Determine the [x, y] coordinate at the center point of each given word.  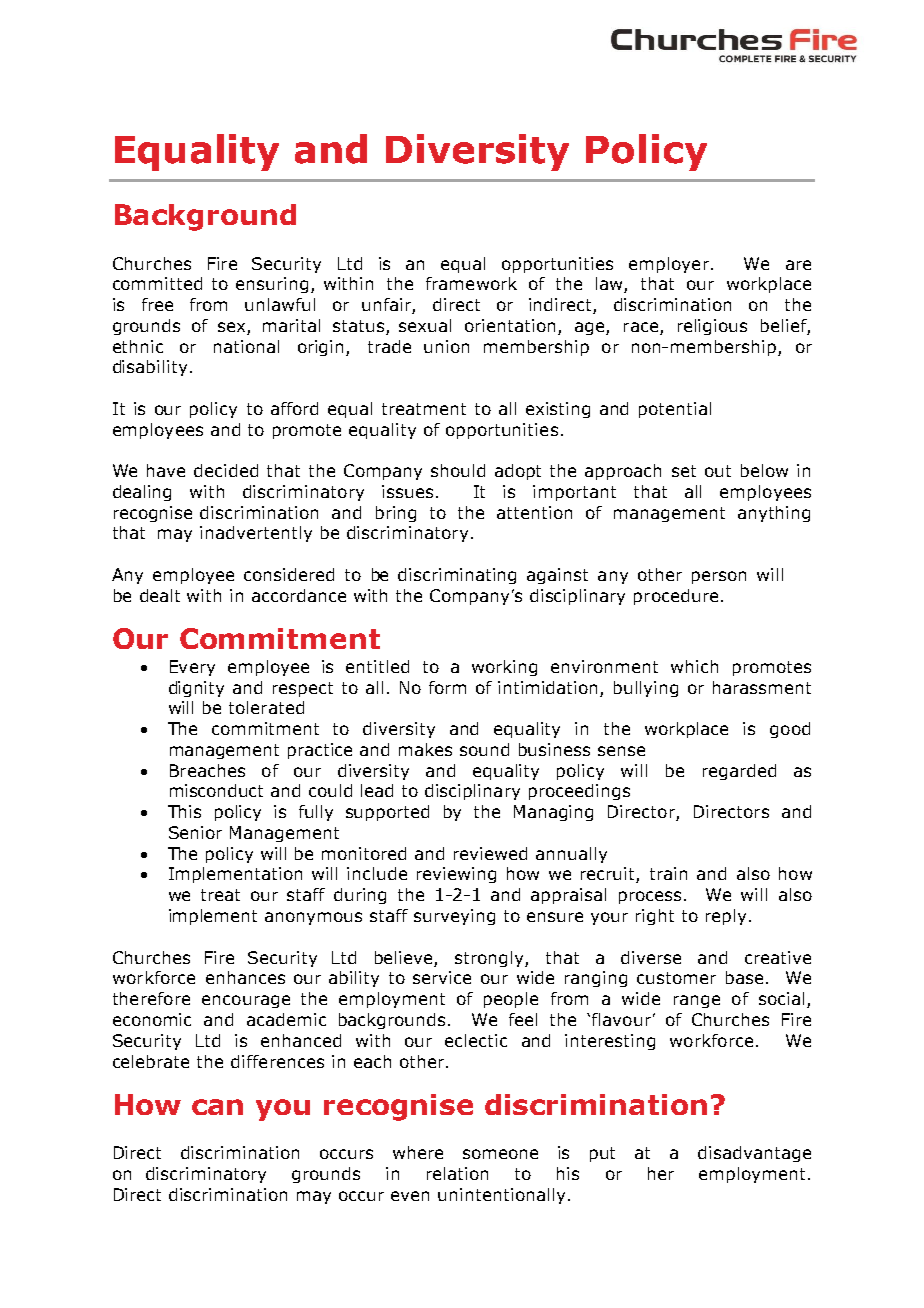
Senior [195, 832]
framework [471, 283]
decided [226, 470]
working [504, 668]
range [697, 1001]
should [458, 470]
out [718, 471]
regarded [739, 772]
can [217, 1107]
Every [192, 668]
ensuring [272, 285]
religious [712, 327]
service [442, 977]
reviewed [490, 853]
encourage [246, 1001]
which [694, 666]
